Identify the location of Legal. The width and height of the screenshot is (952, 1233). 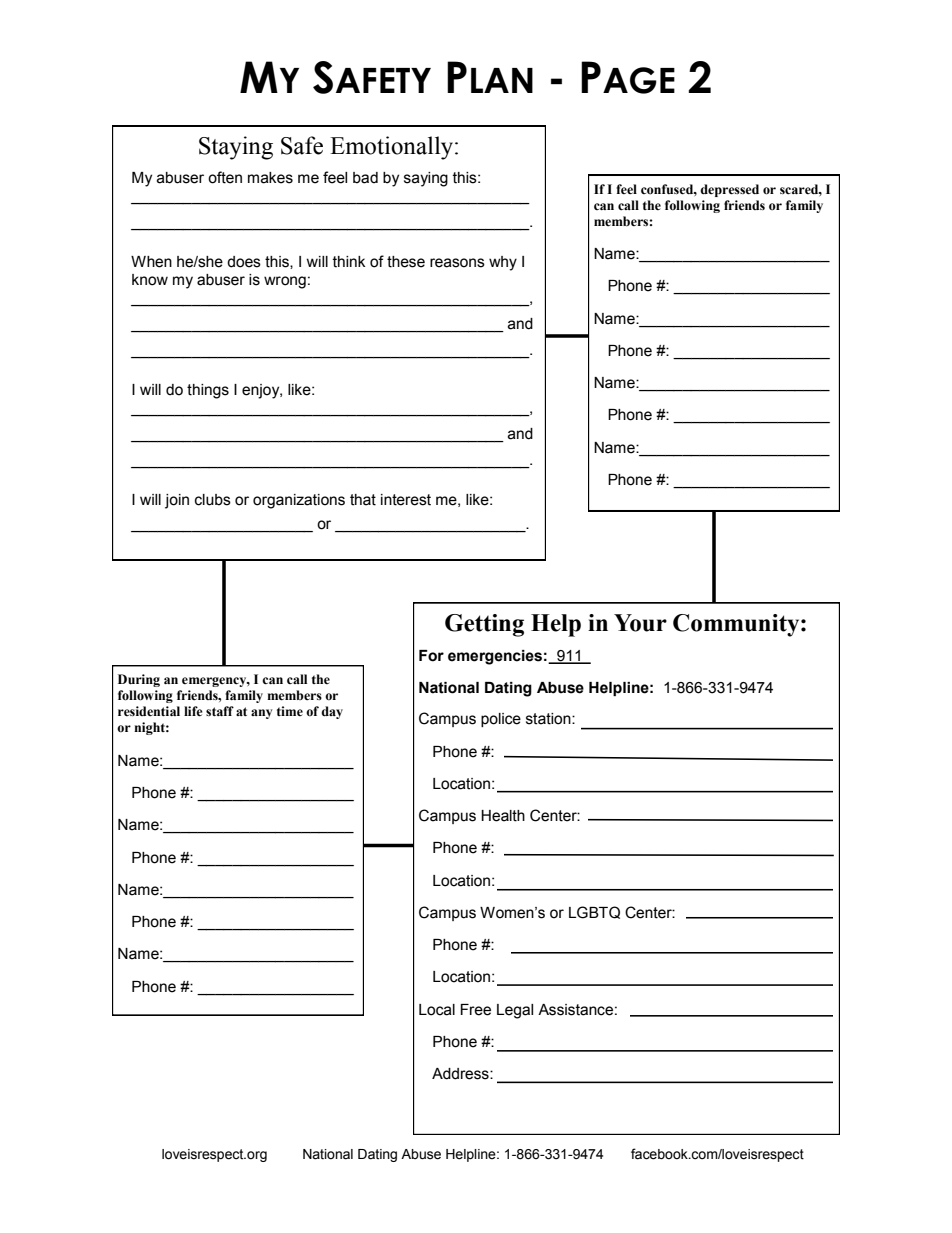
(515, 1011).
